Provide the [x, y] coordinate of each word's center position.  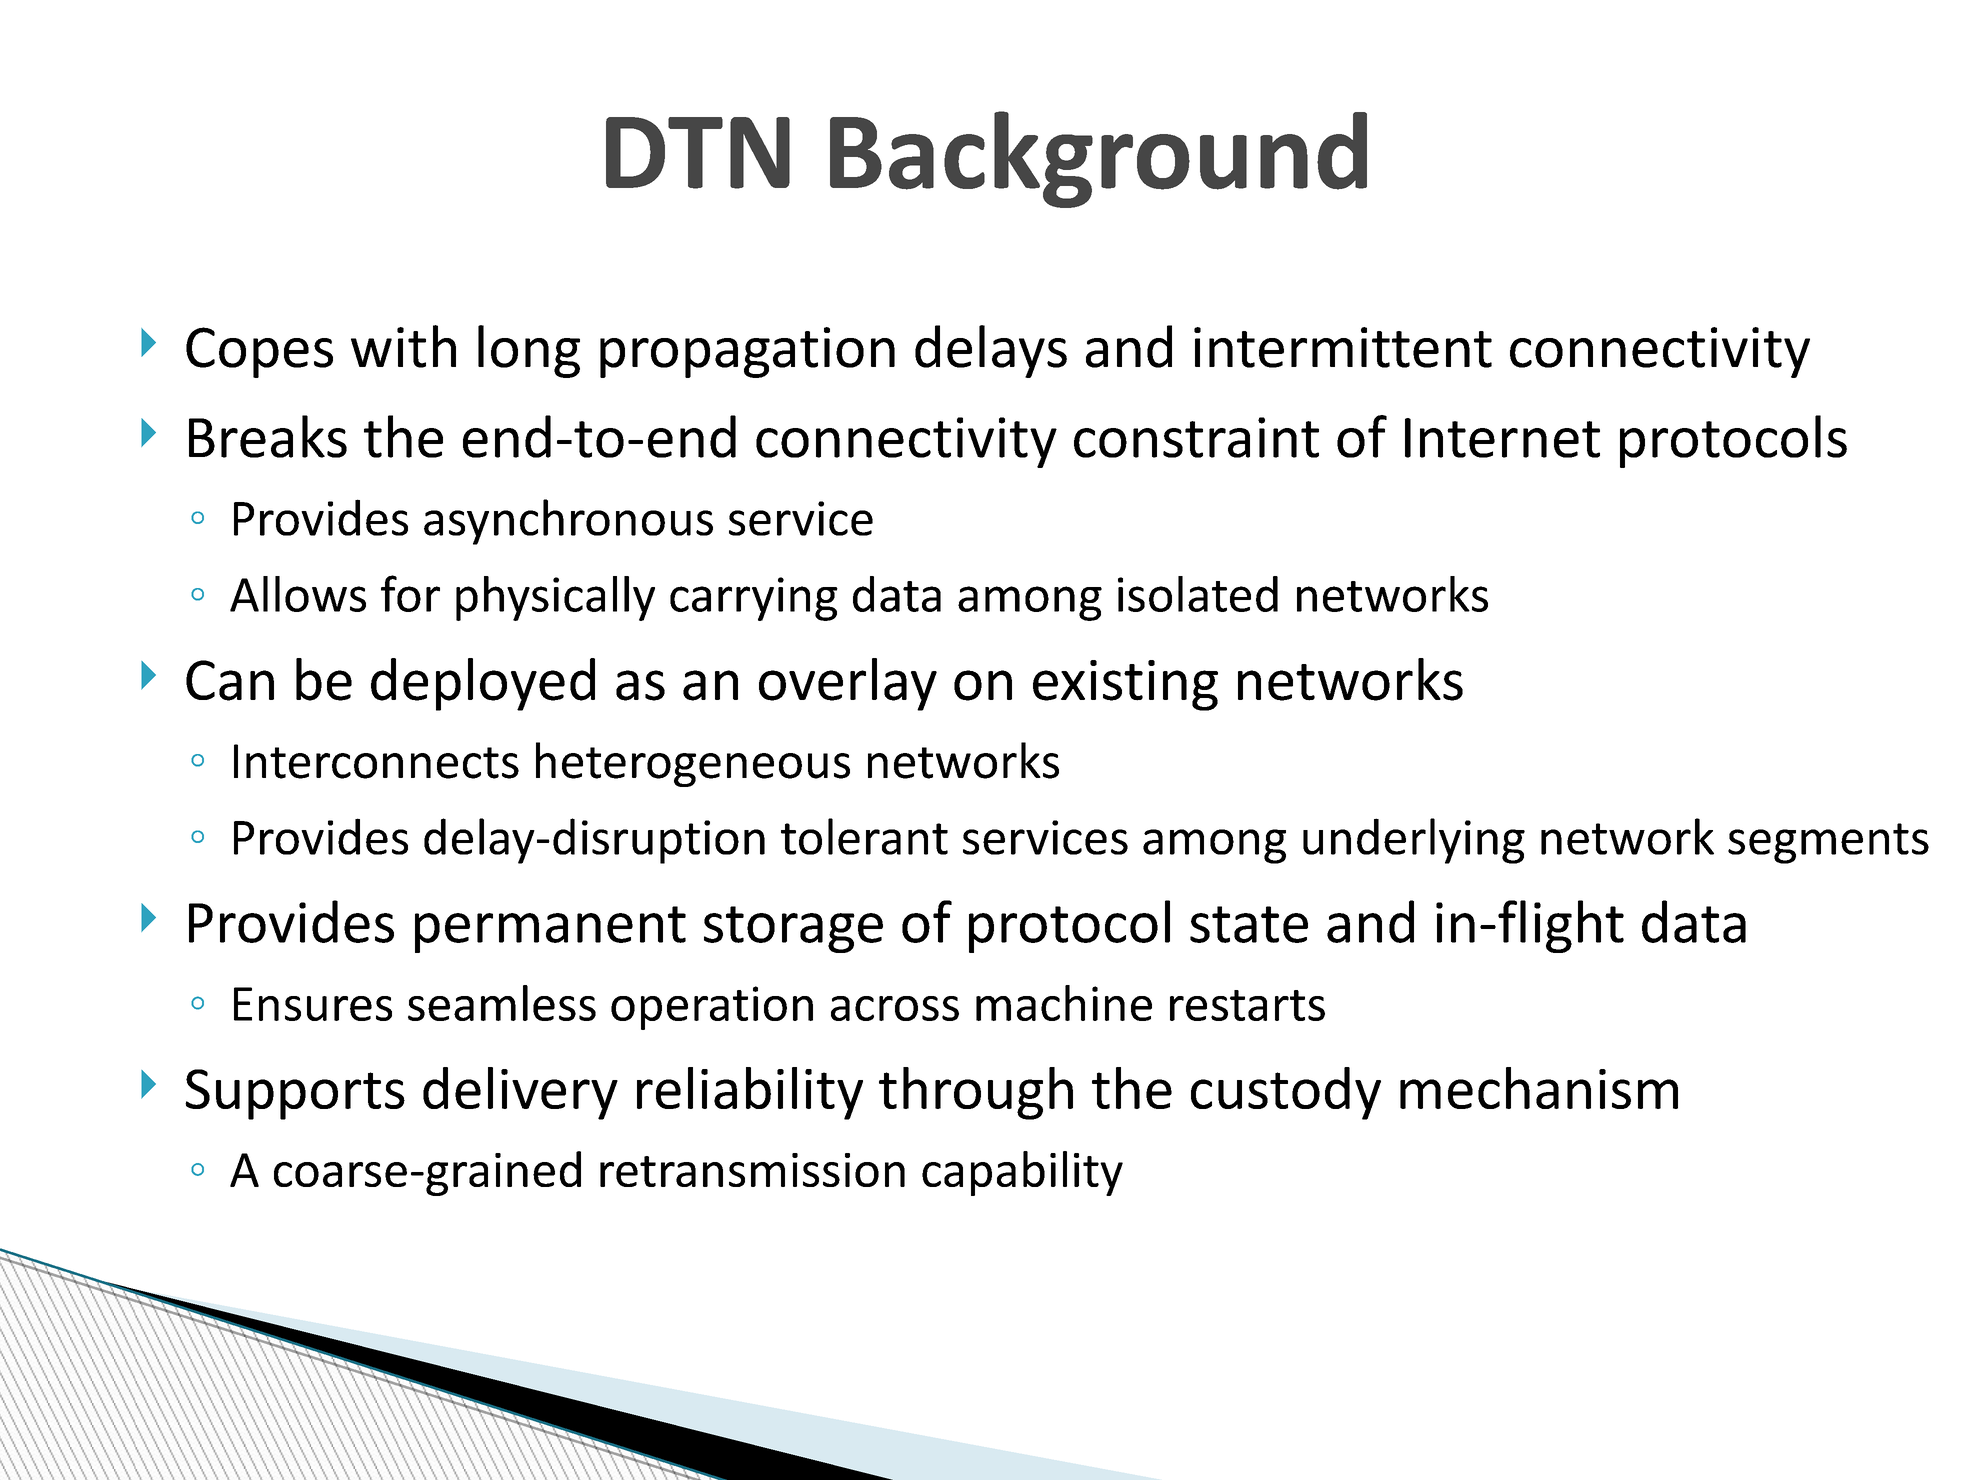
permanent [550, 929]
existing [1125, 685]
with [403, 346]
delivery [520, 1093]
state [1249, 924]
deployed [483, 684]
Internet [1502, 438]
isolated [1198, 594]
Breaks [268, 436]
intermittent [1343, 347]
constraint [1196, 437]
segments [1828, 843]
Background [1098, 159]
